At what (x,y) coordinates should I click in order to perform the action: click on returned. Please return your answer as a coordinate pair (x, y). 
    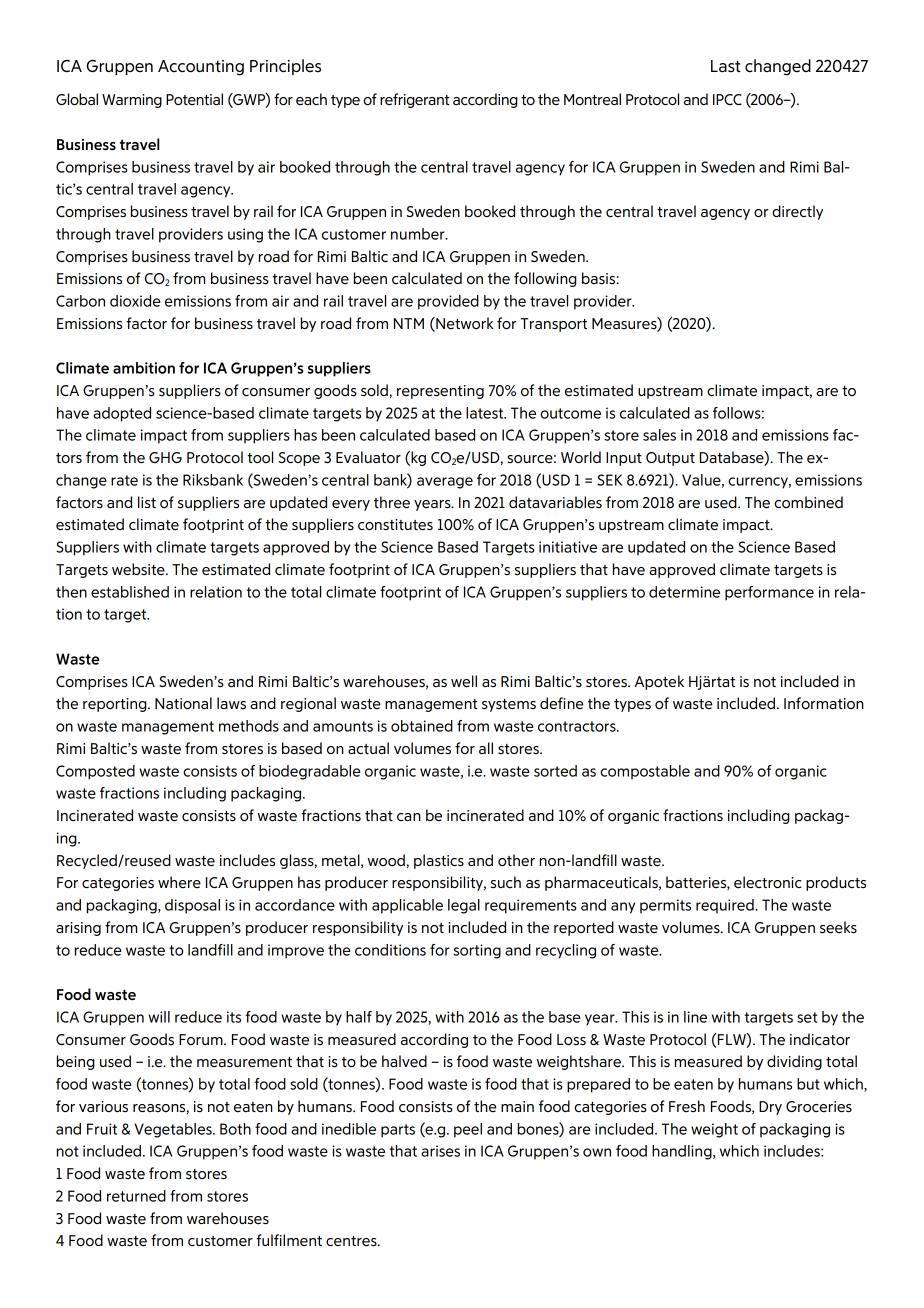
    Looking at the image, I should click on (136, 1196).
